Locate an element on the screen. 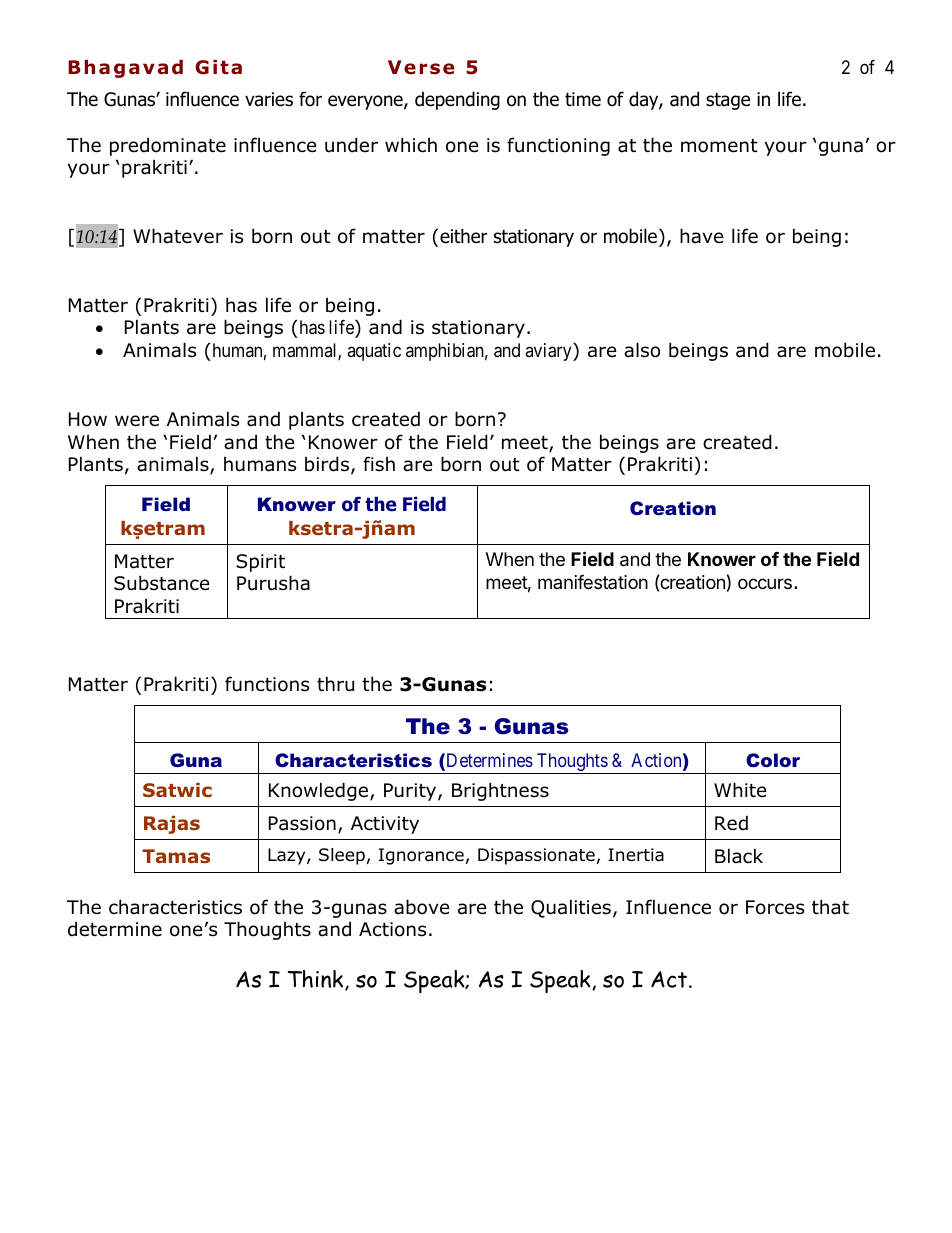 This screenshot has width=952, height=1233. Color is located at coordinates (773, 760).
